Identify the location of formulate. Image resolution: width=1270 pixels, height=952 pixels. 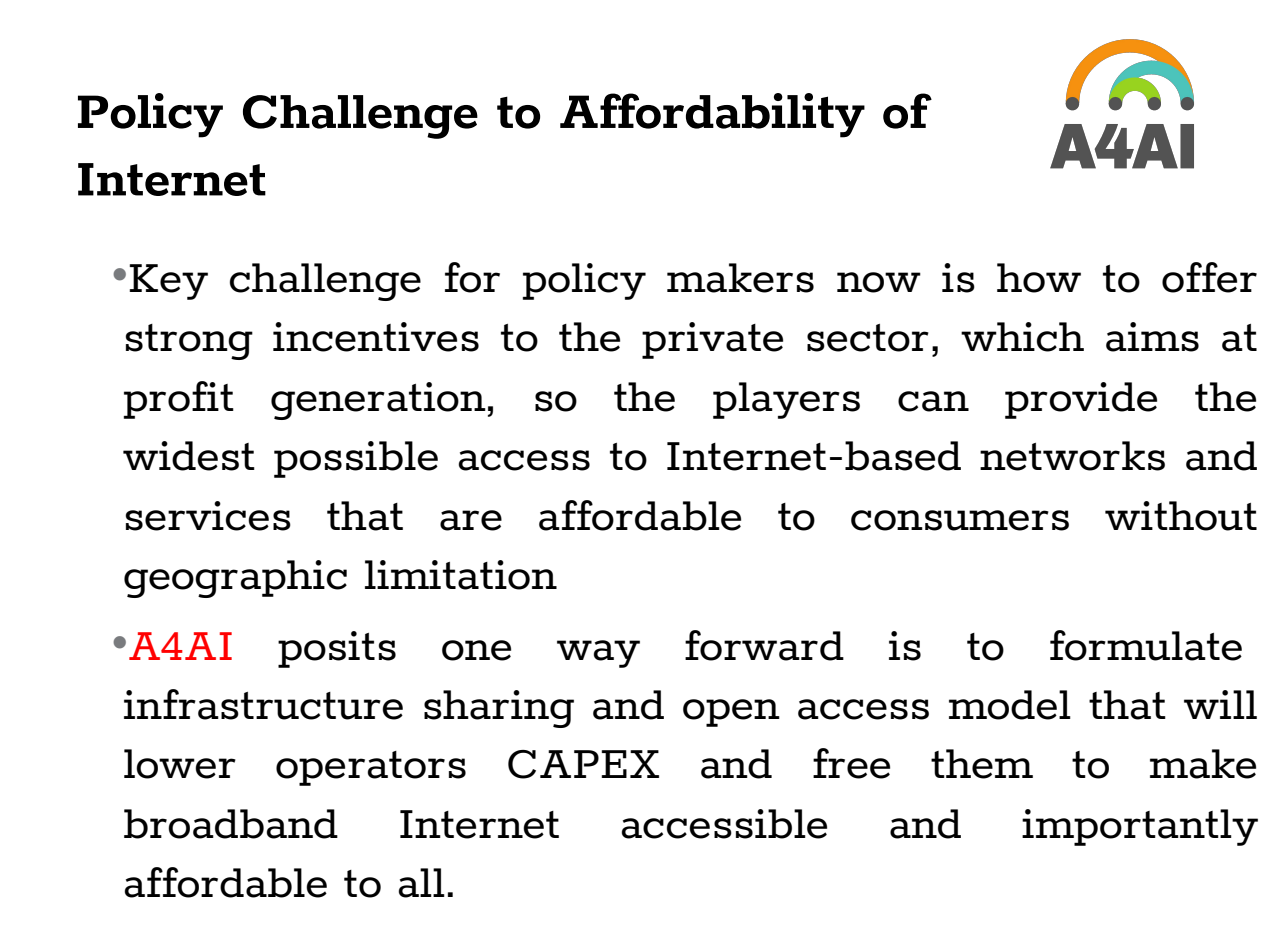
(1146, 645).
